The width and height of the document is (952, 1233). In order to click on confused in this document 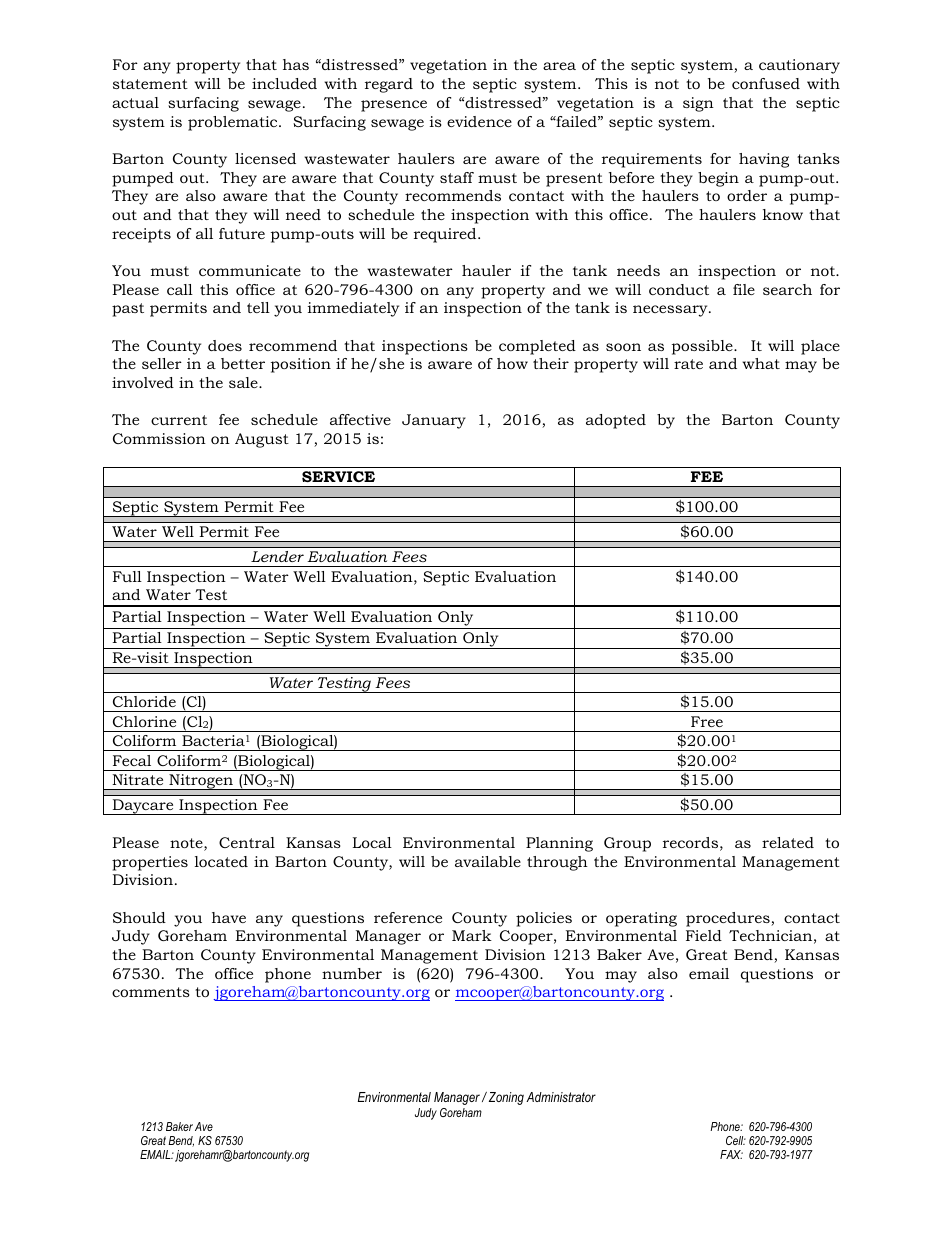, I will do `click(766, 83)`.
